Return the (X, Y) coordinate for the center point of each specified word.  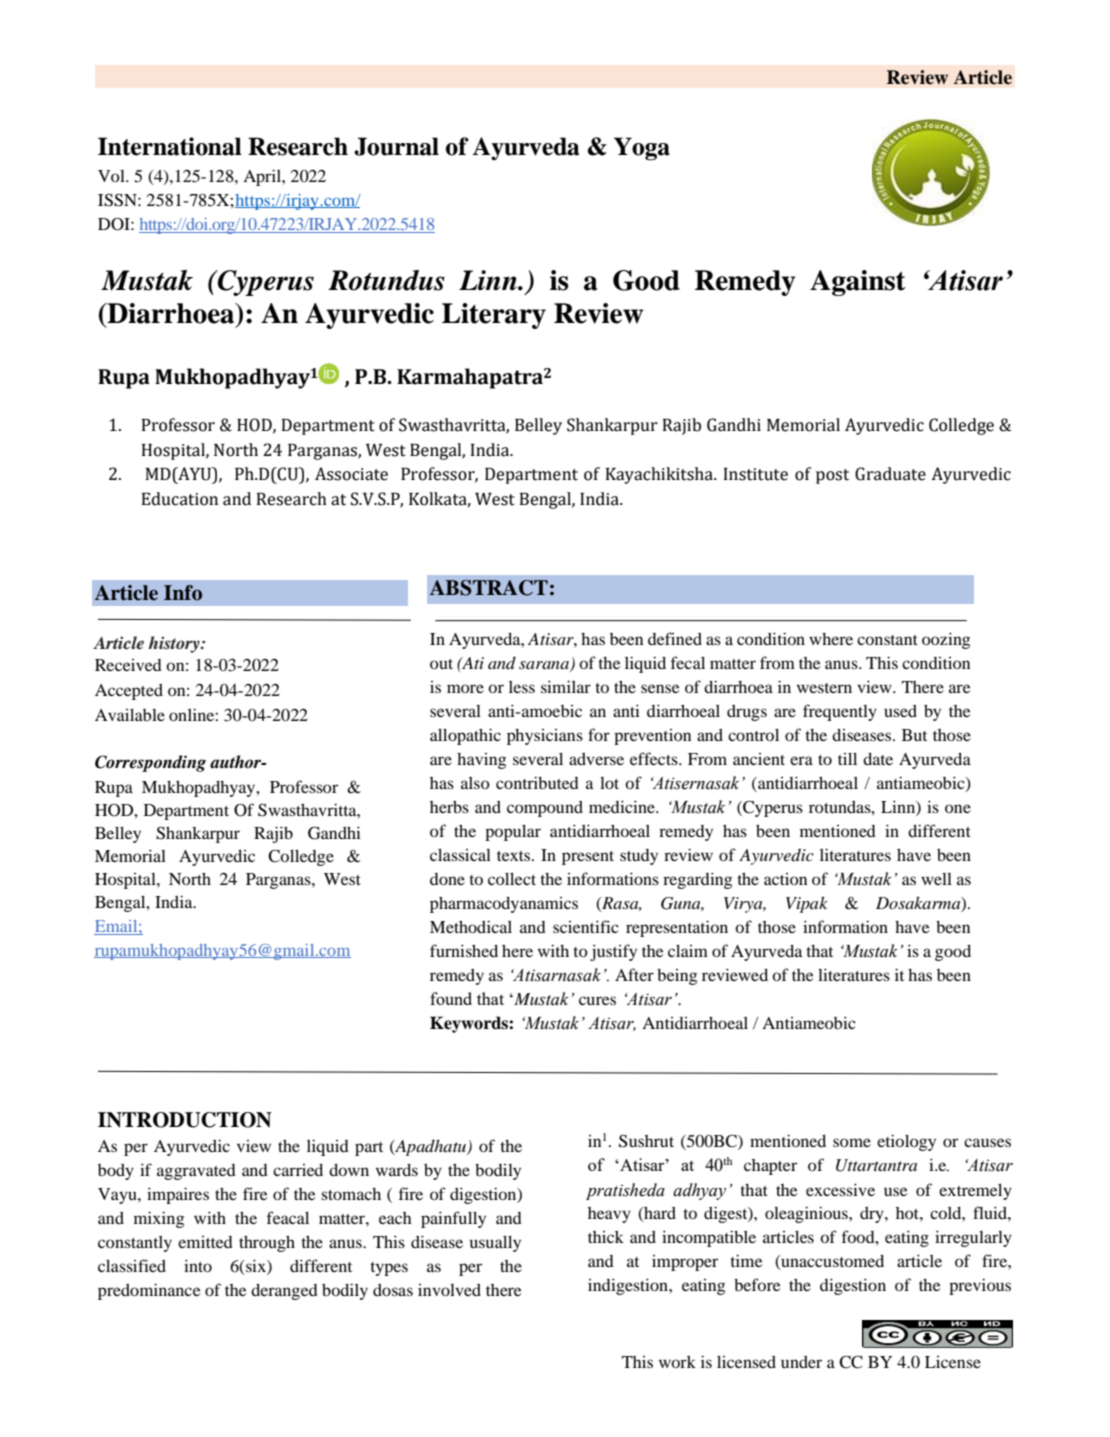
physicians (545, 737)
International (170, 146)
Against (858, 283)
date (878, 759)
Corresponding (150, 763)
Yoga (642, 149)
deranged (284, 1292)
